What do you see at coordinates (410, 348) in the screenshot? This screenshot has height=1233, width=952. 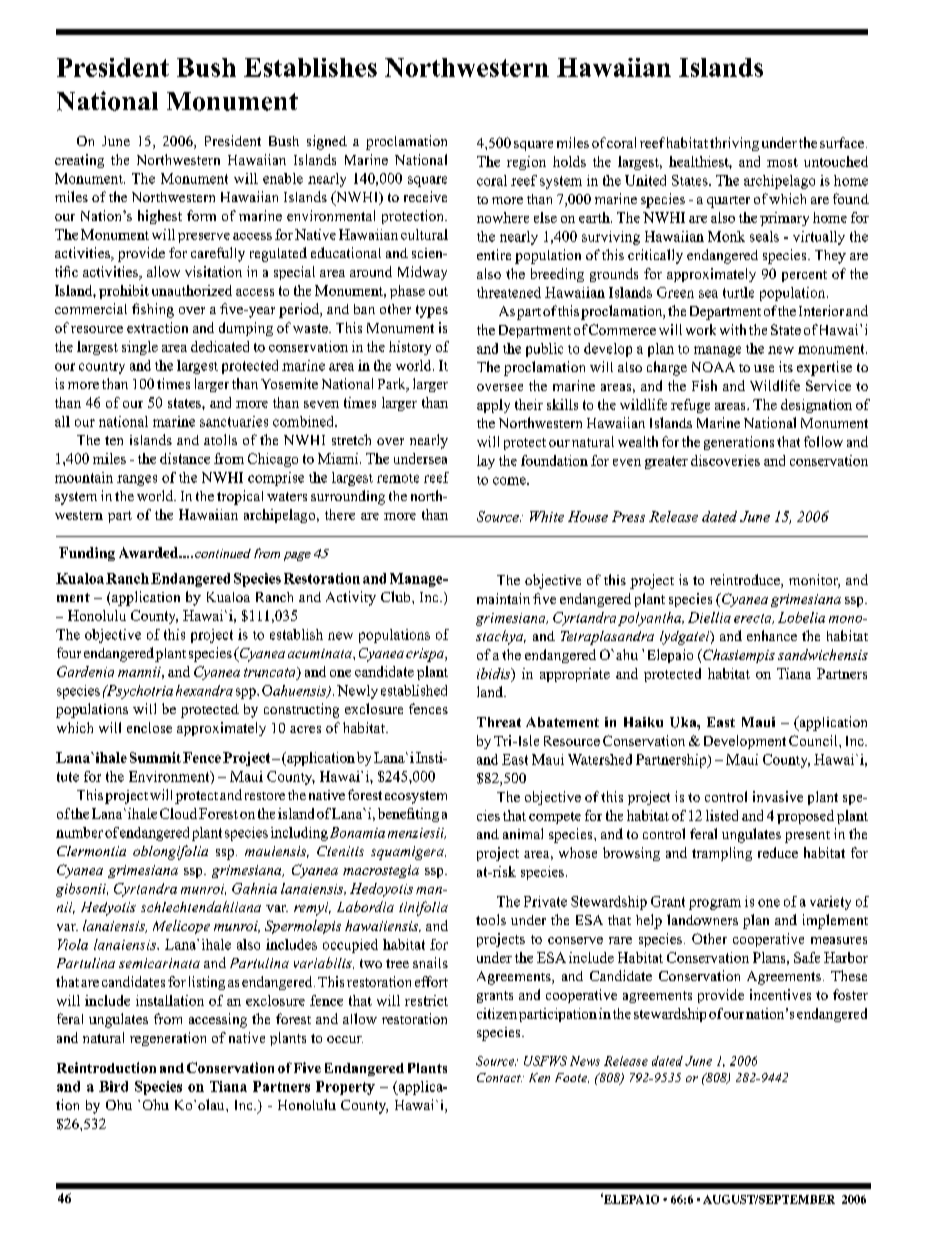 I see `history` at bounding box center [410, 348].
